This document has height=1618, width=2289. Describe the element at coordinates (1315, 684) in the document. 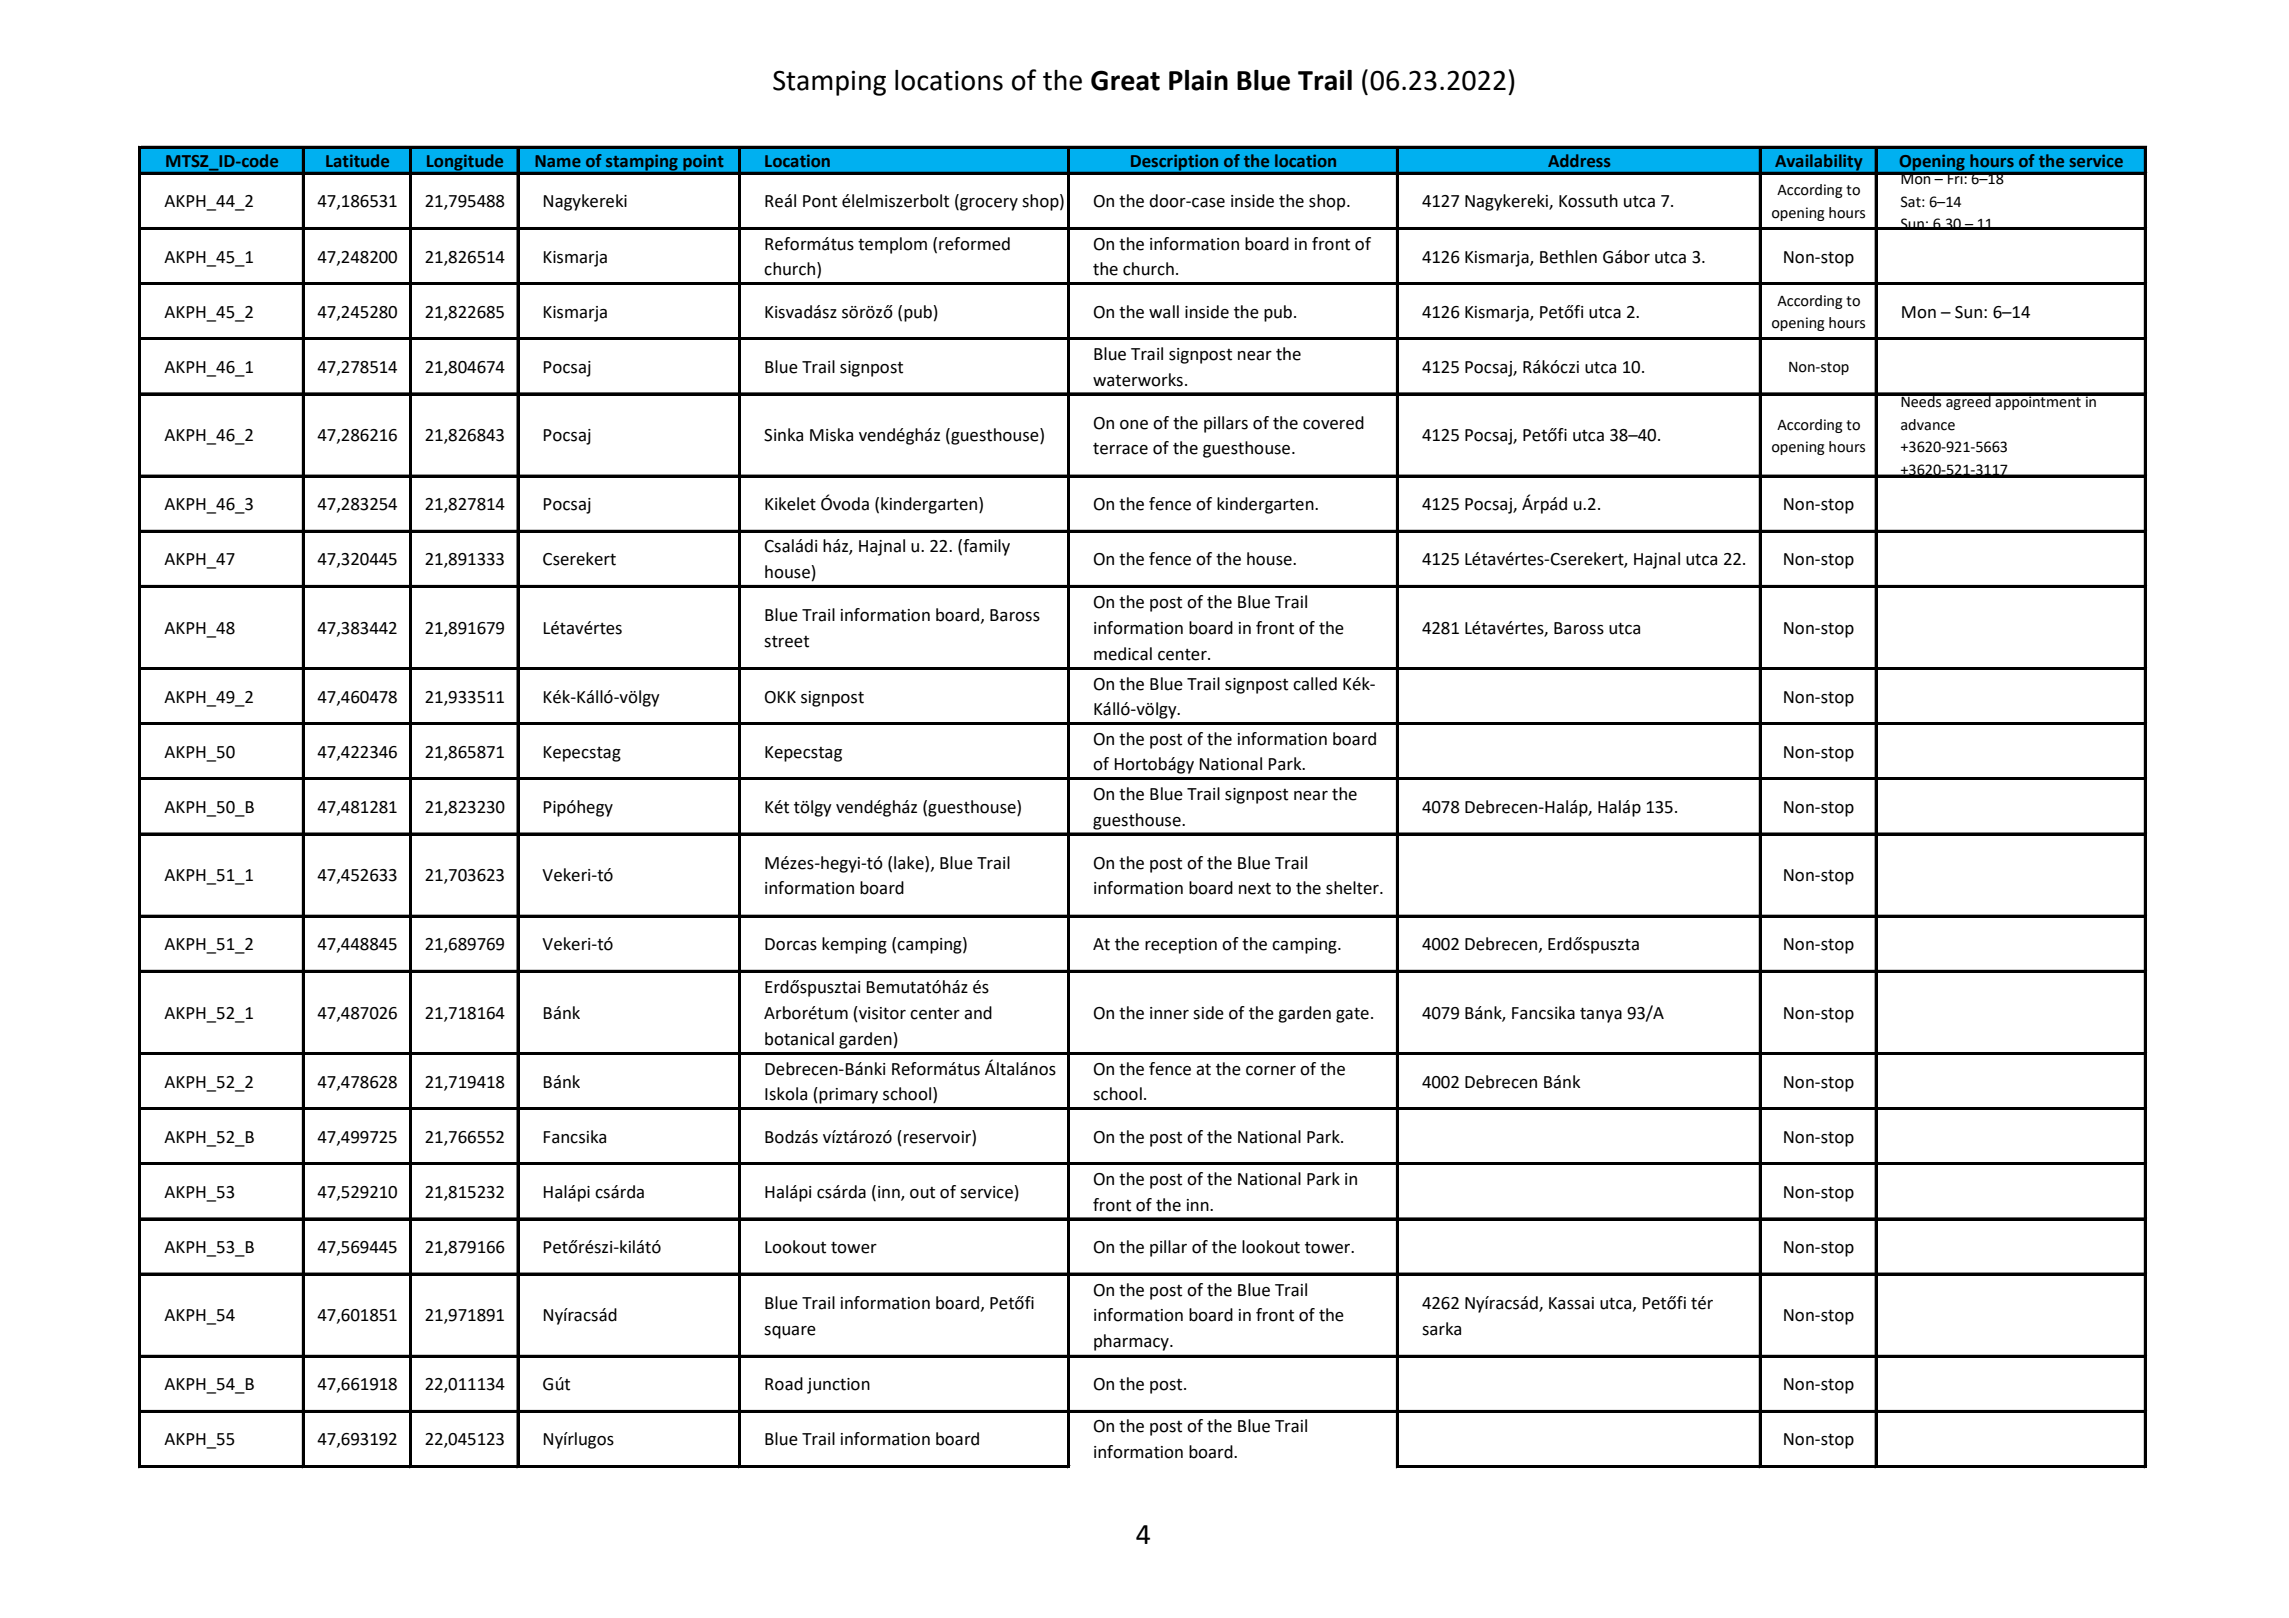

I see `called` at that location.
